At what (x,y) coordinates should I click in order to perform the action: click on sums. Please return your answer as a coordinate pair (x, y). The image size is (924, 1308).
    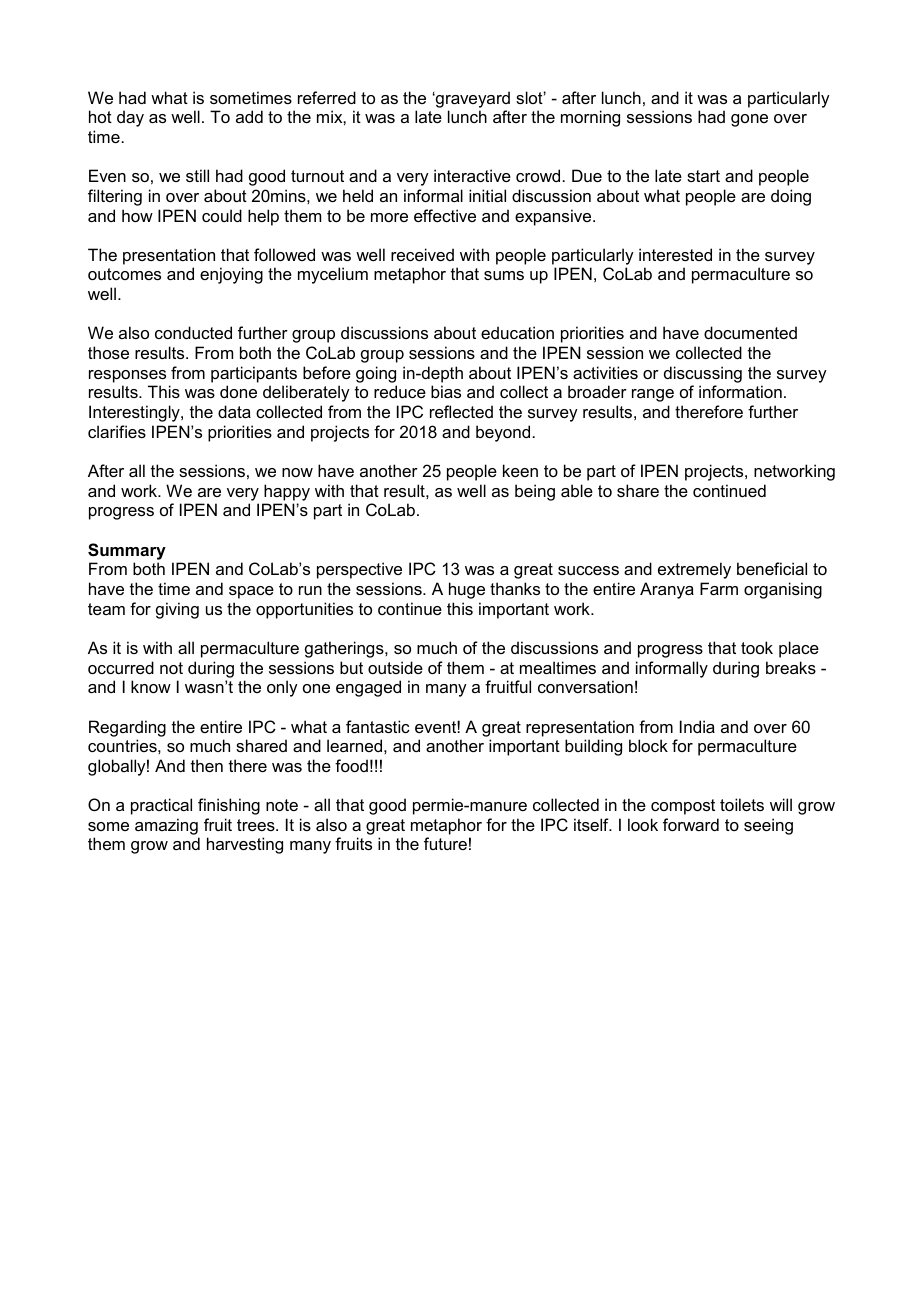
    Looking at the image, I should click on (504, 275).
